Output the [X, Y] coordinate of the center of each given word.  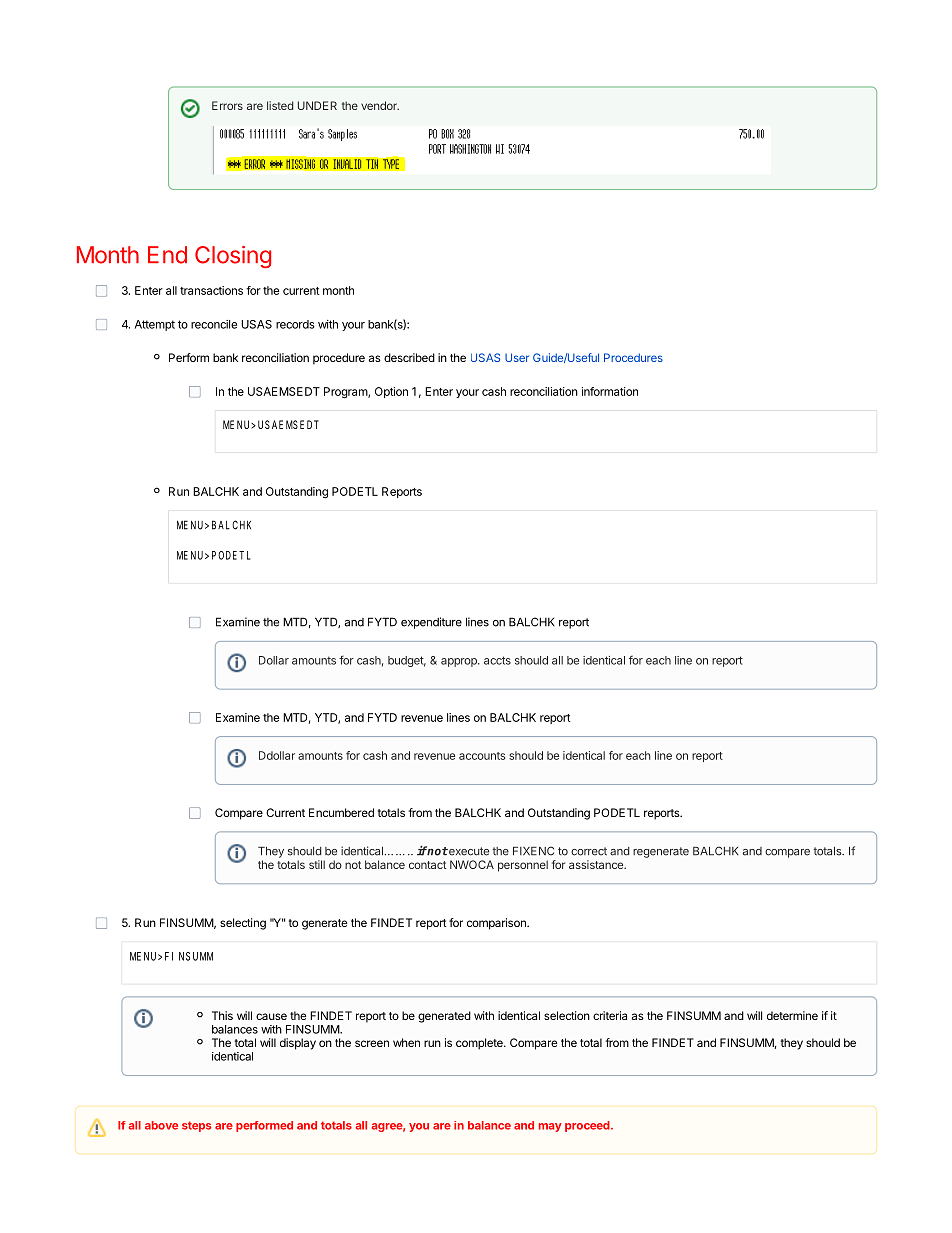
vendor [380, 105]
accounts [482, 756]
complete [480, 1044]
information [610, 391]
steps [196, 1126]
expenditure [431, 623]
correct [589, 851]
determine [792, 1015]
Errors [227, 105]
